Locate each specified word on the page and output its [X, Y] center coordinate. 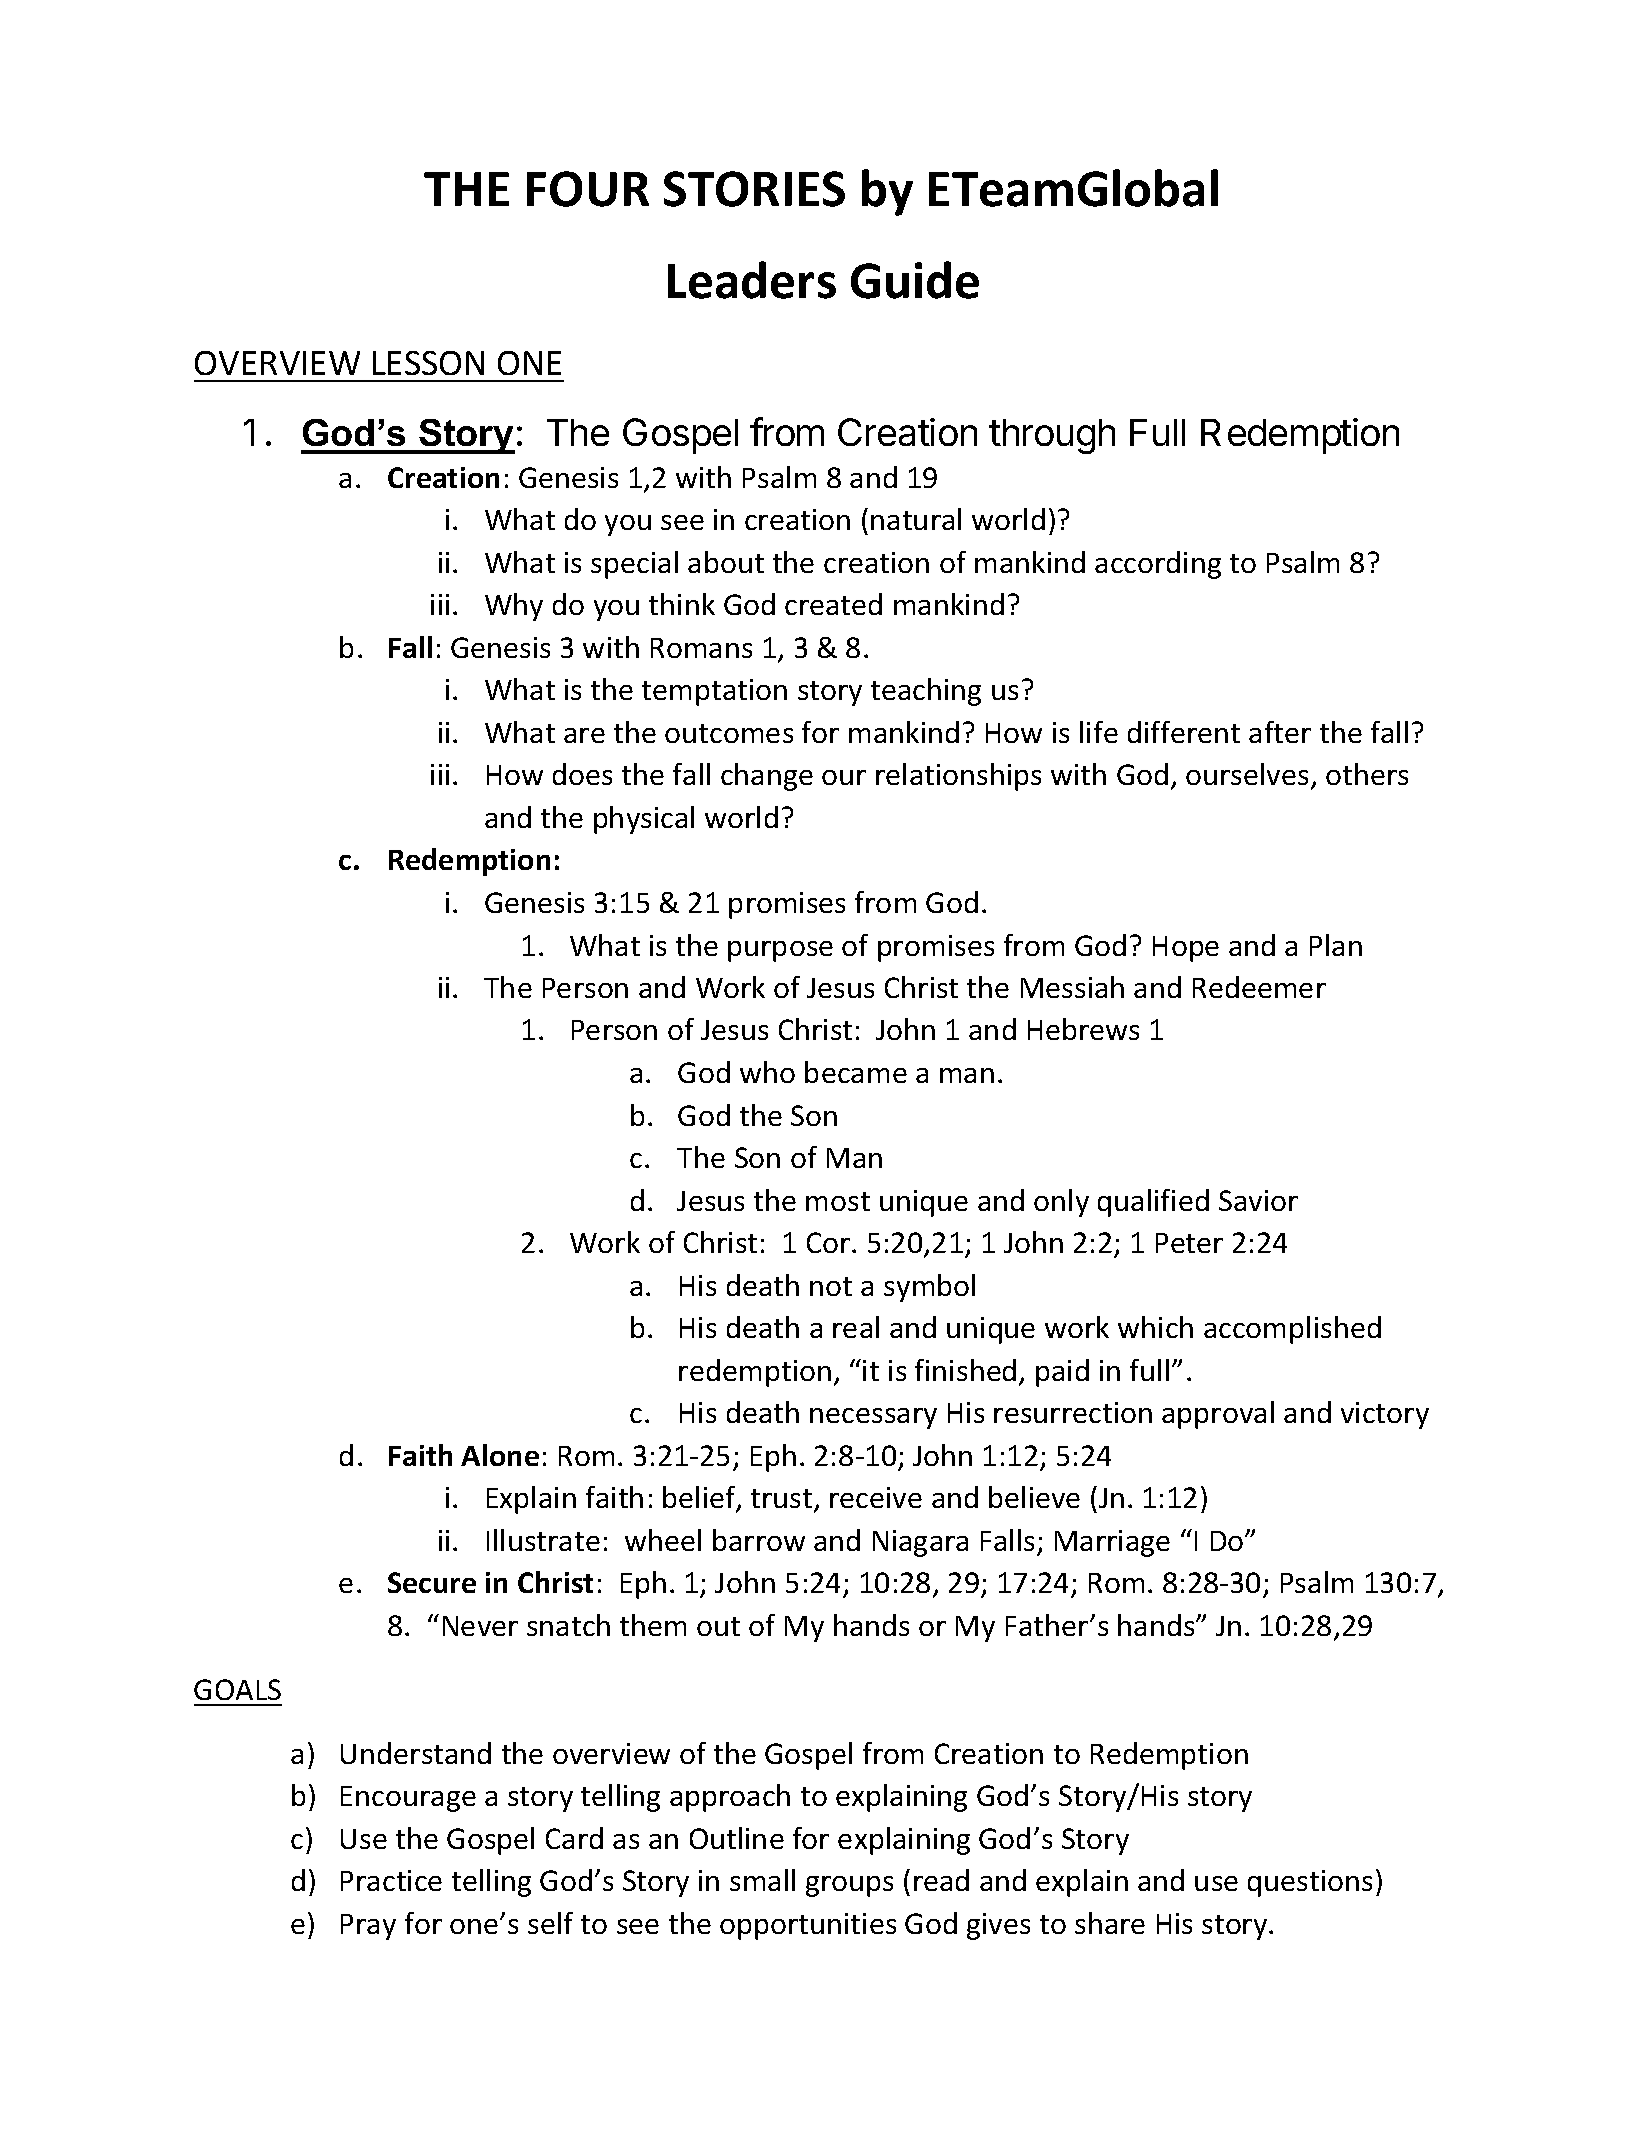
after [1280, 732]
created [833, 604]
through [1052, 436]
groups [849, 1886]
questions [1310, 1883]
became [856, 1072]
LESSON [428, 363]
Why [514, 607]
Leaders [752, 280]
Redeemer [1259, 987]
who [767, 1072]
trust [783, 1500]
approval [1218, 1415]
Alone [500, 1455]
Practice [391, 1880]
